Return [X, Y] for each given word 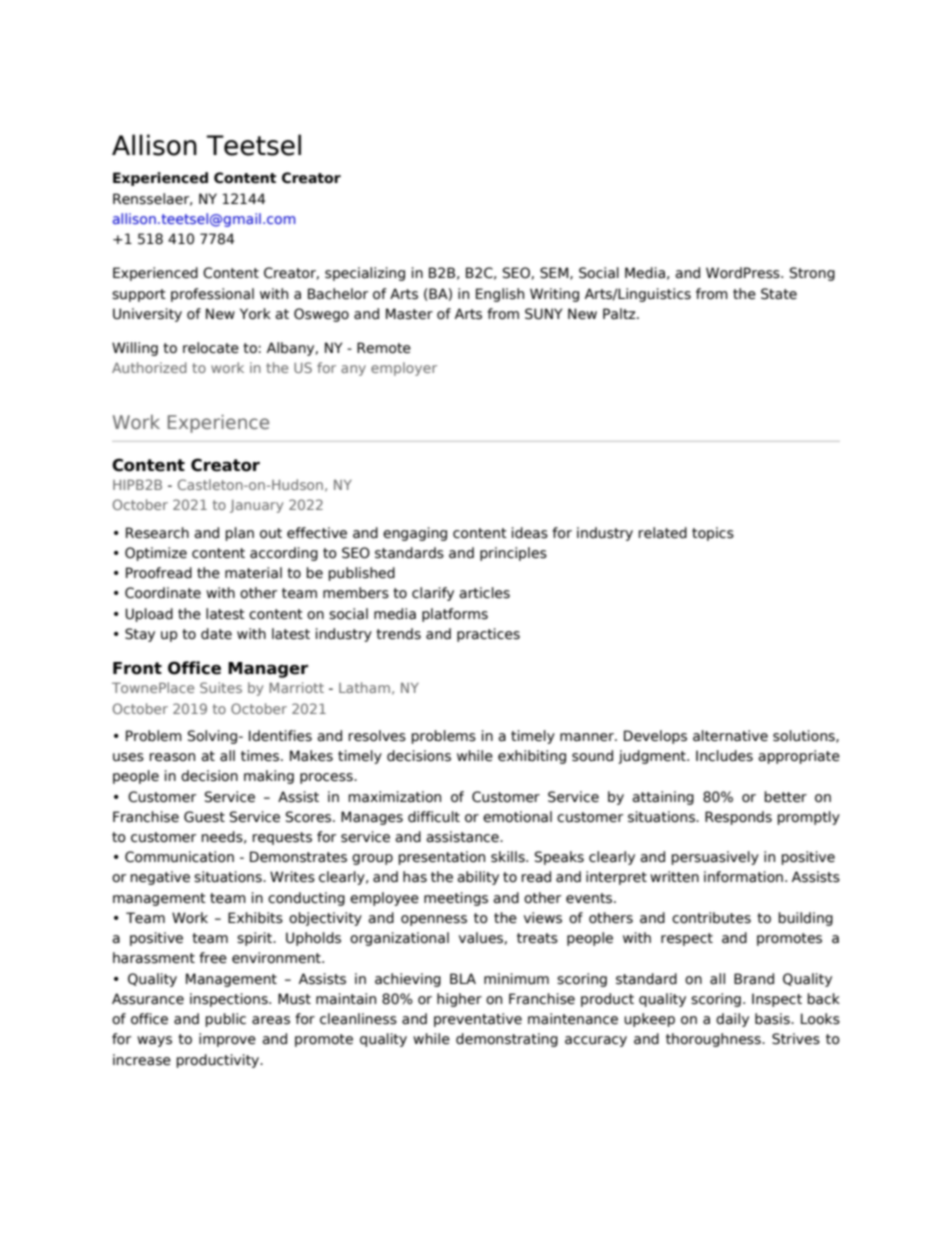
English [500, 295]
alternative [730, 736]
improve [227, 1040]
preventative [478, 1020]
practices [488, 635]
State [779, 294]
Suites [221, 687]
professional [212, 295]
